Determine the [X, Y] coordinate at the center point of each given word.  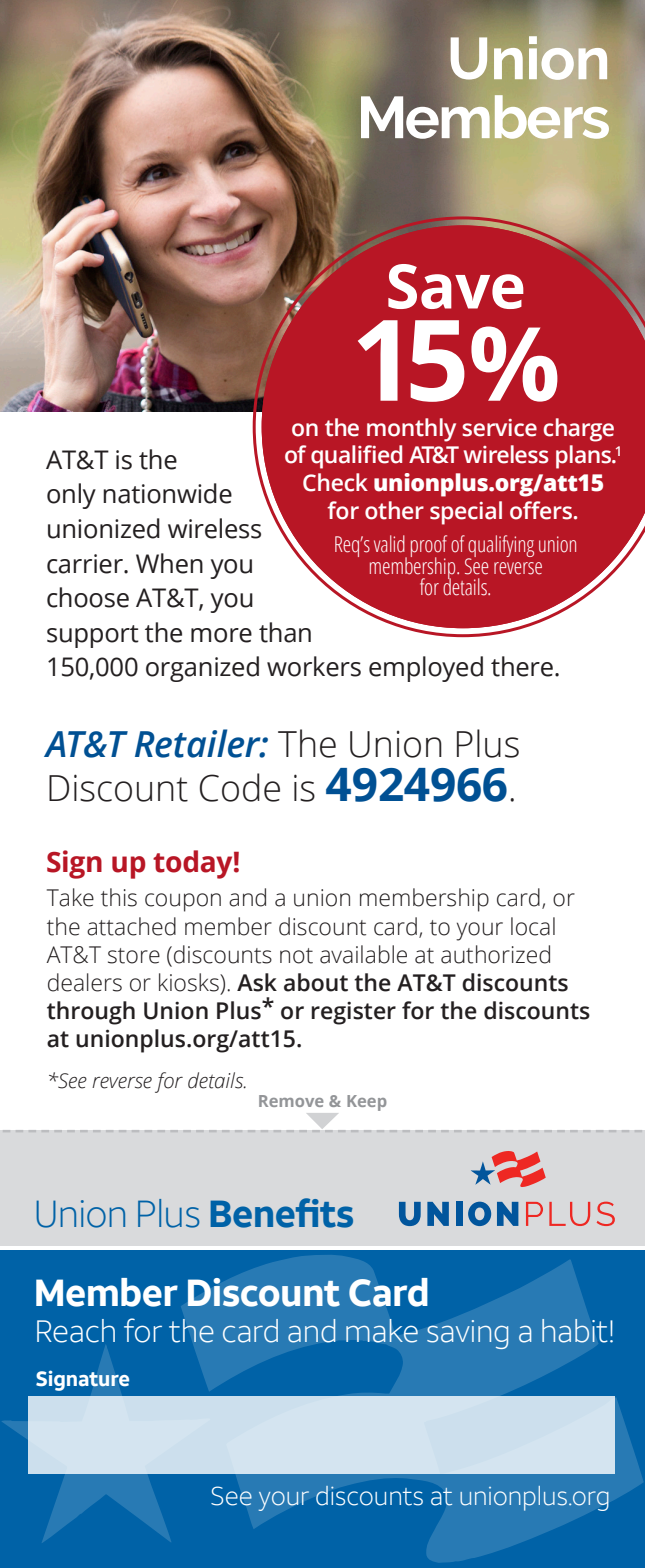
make [382, 1331]
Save [456, 286]
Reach [76, 1331]
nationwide [167, 493]
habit [574, 1331]
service [499, 428]
